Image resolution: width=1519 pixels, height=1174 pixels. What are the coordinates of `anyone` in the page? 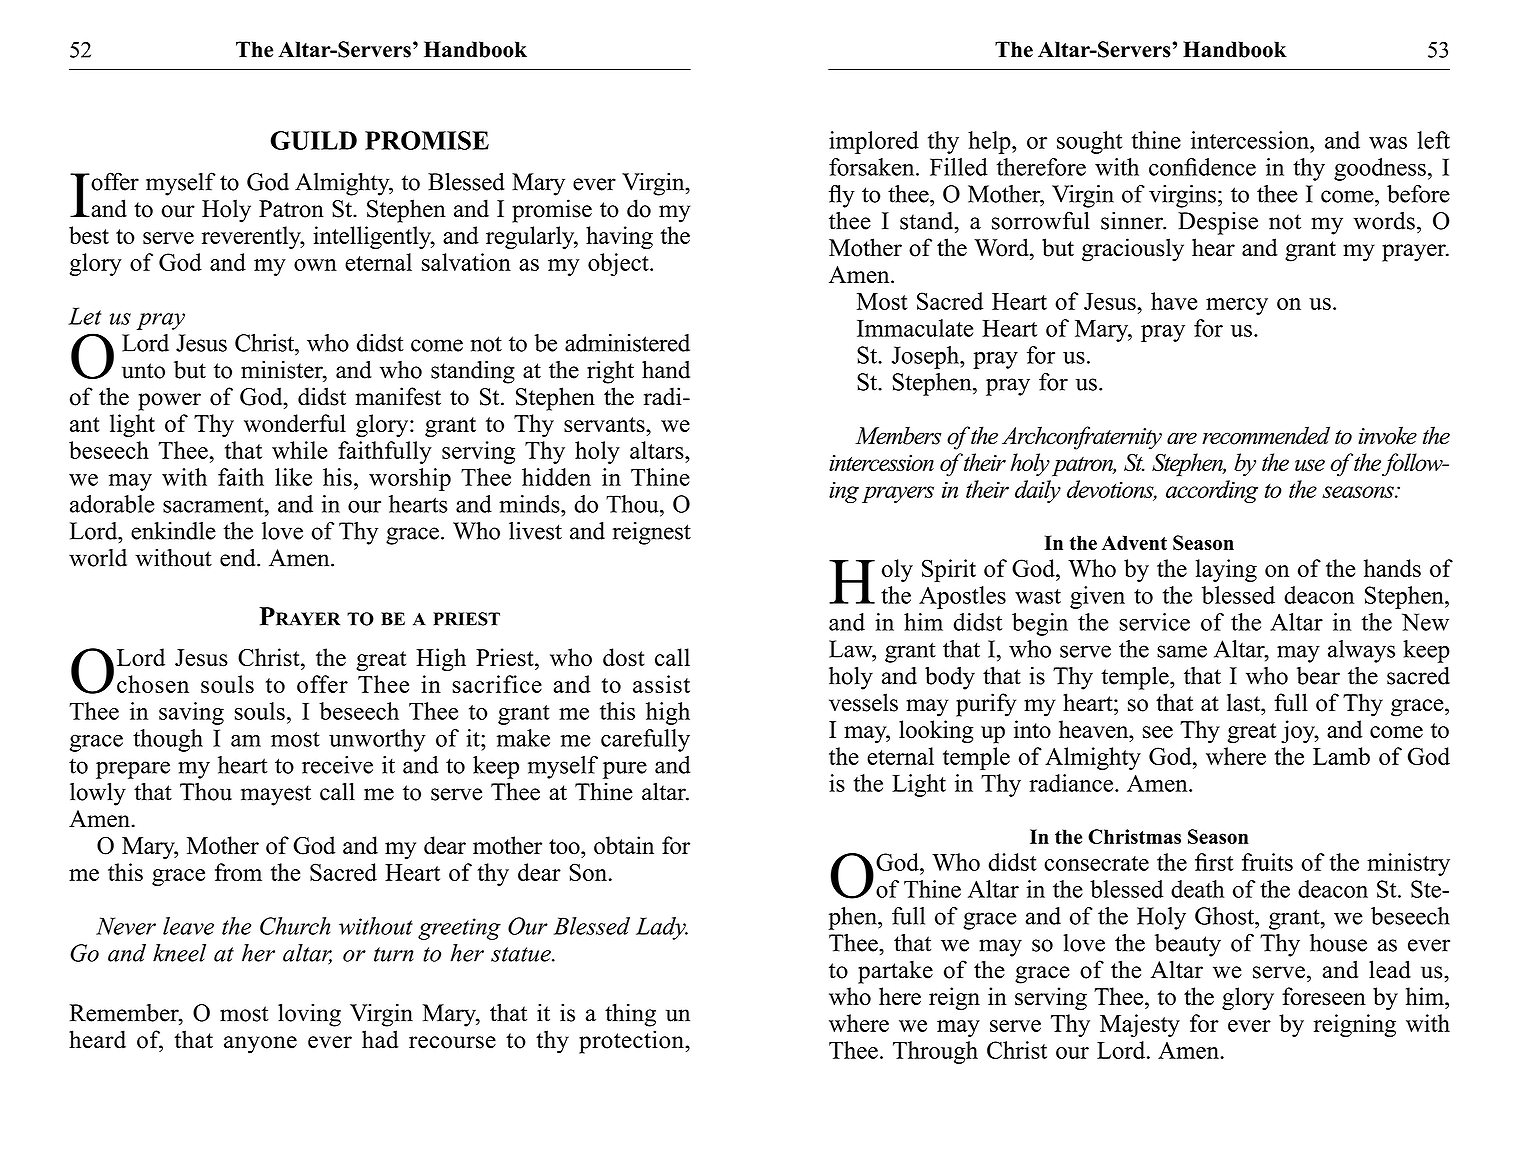 It's located at (260, 1045).
